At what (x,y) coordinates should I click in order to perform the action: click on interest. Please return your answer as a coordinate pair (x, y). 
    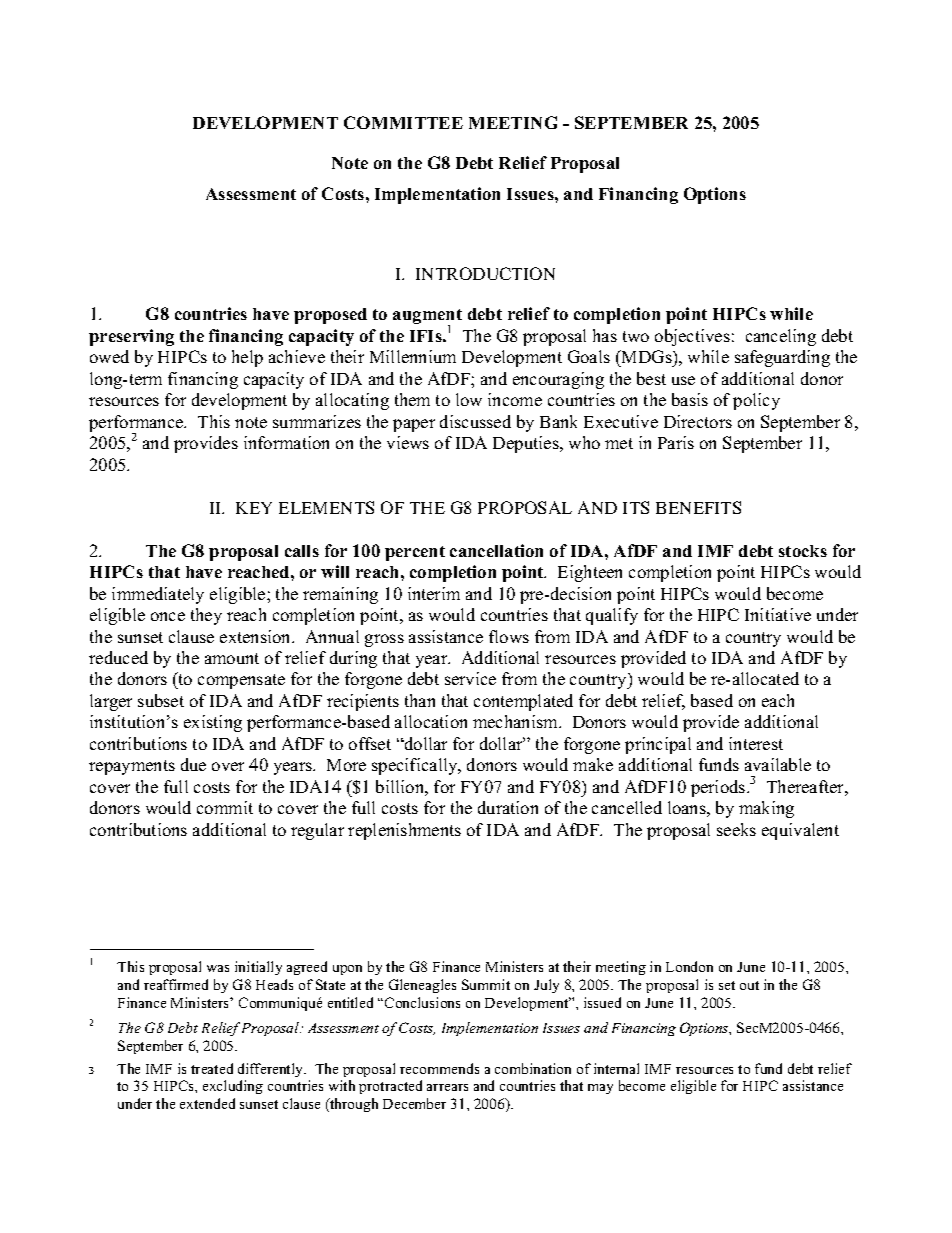
    Looking at the image, I should click on (756, 743).
